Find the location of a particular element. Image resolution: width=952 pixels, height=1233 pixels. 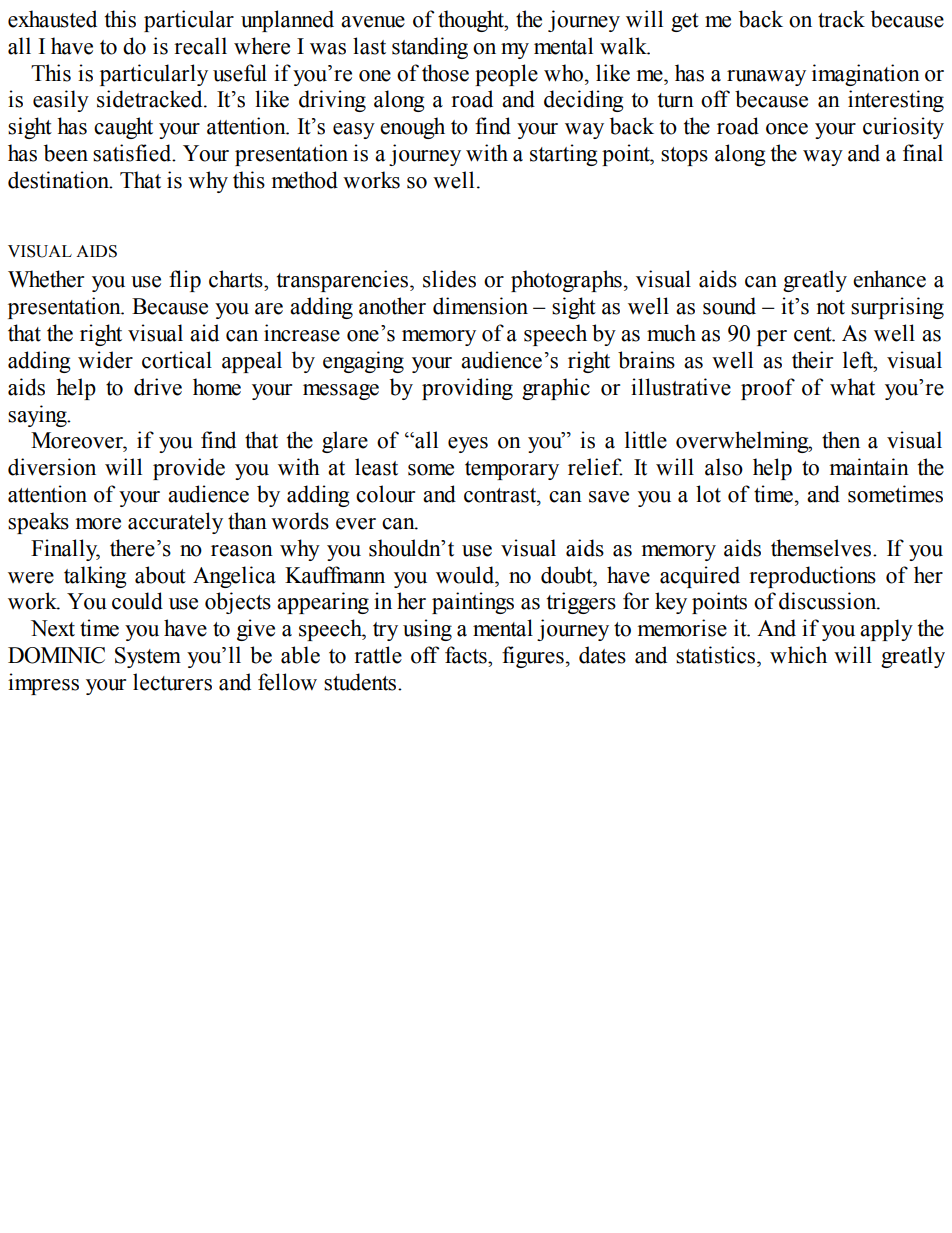

wider is located at coordinates (105, 360).
